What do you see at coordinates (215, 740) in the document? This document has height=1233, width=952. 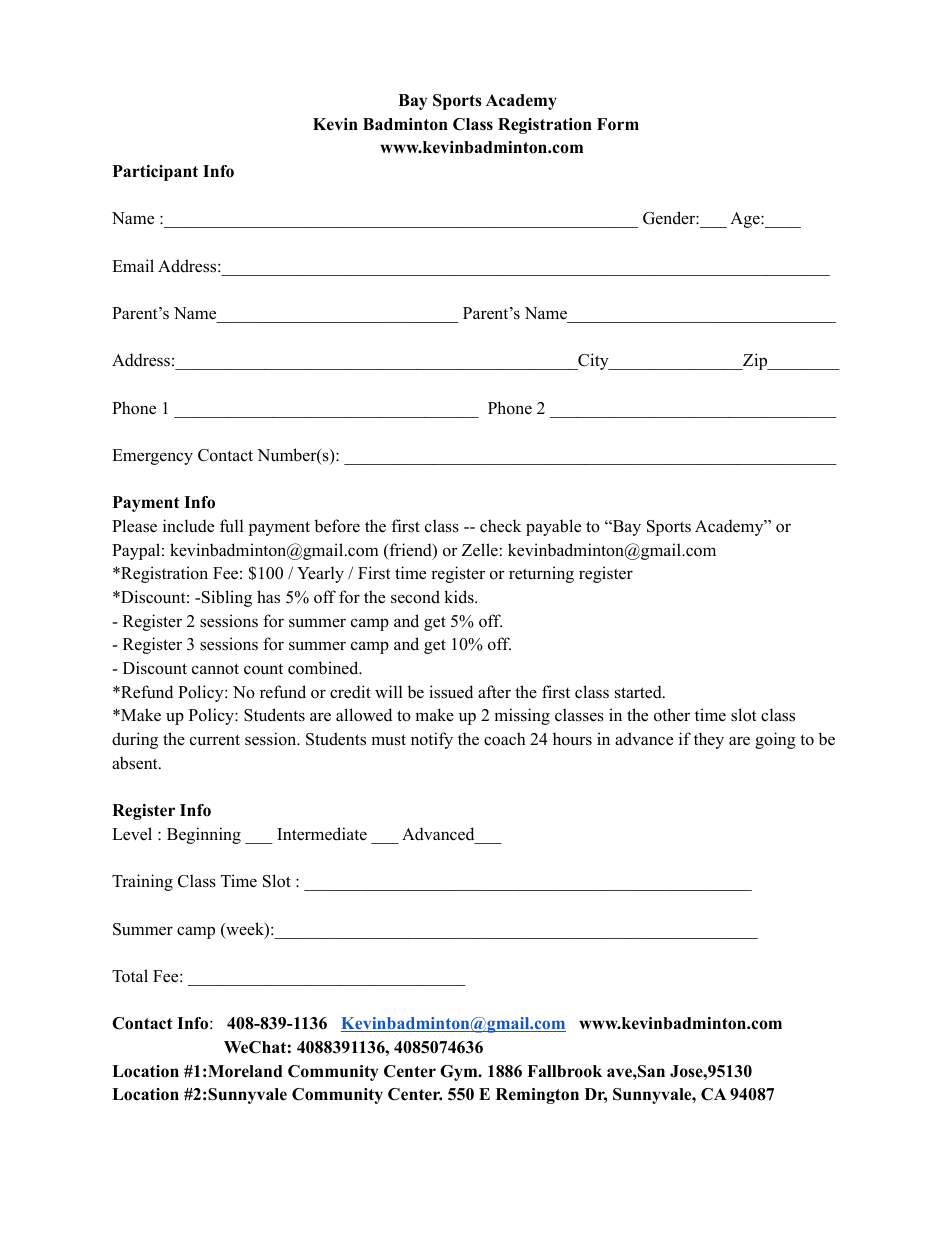 I see `current` at bounding box center [215, 740].
